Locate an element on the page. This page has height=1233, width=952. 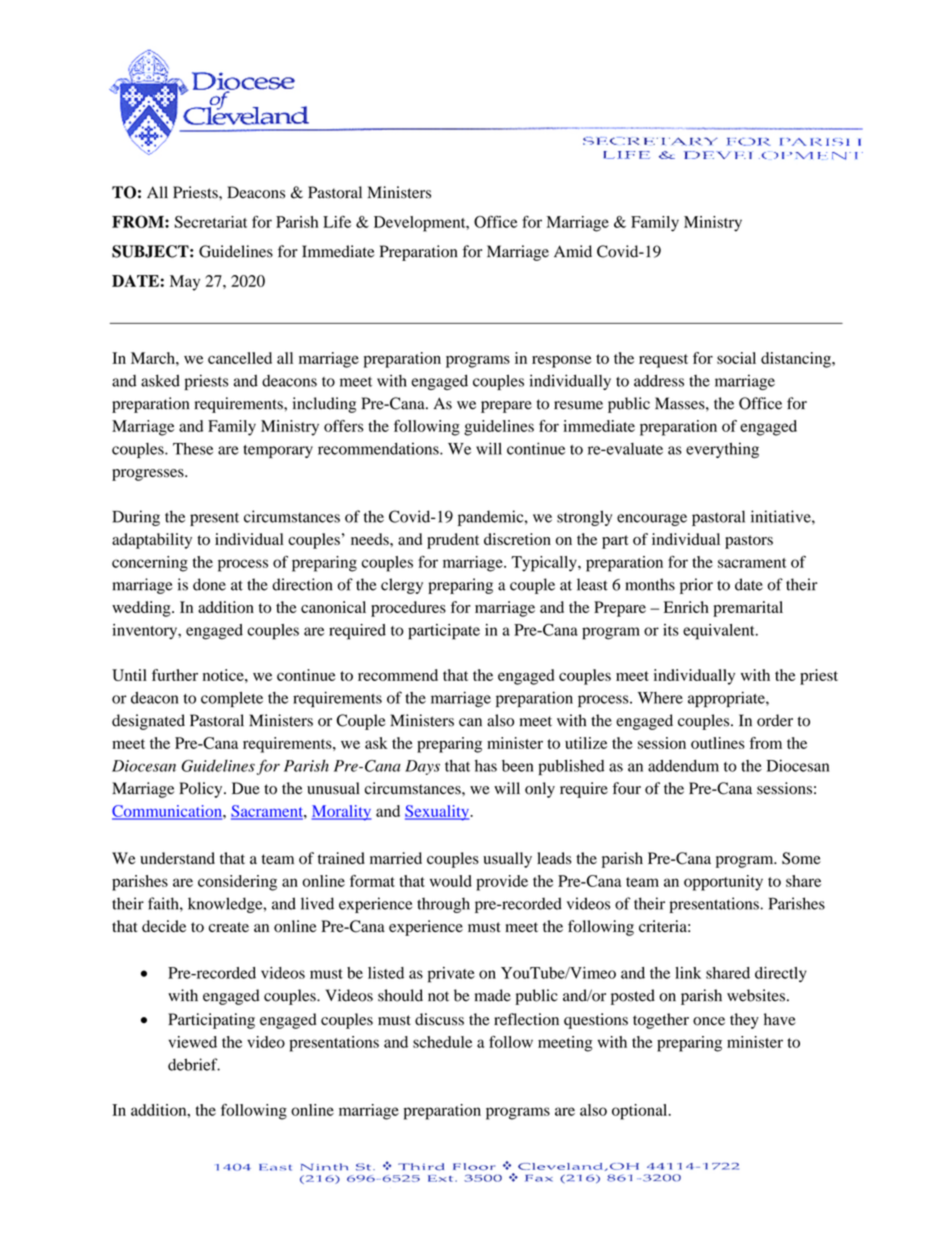
social is located at coordinates (736, 358).
